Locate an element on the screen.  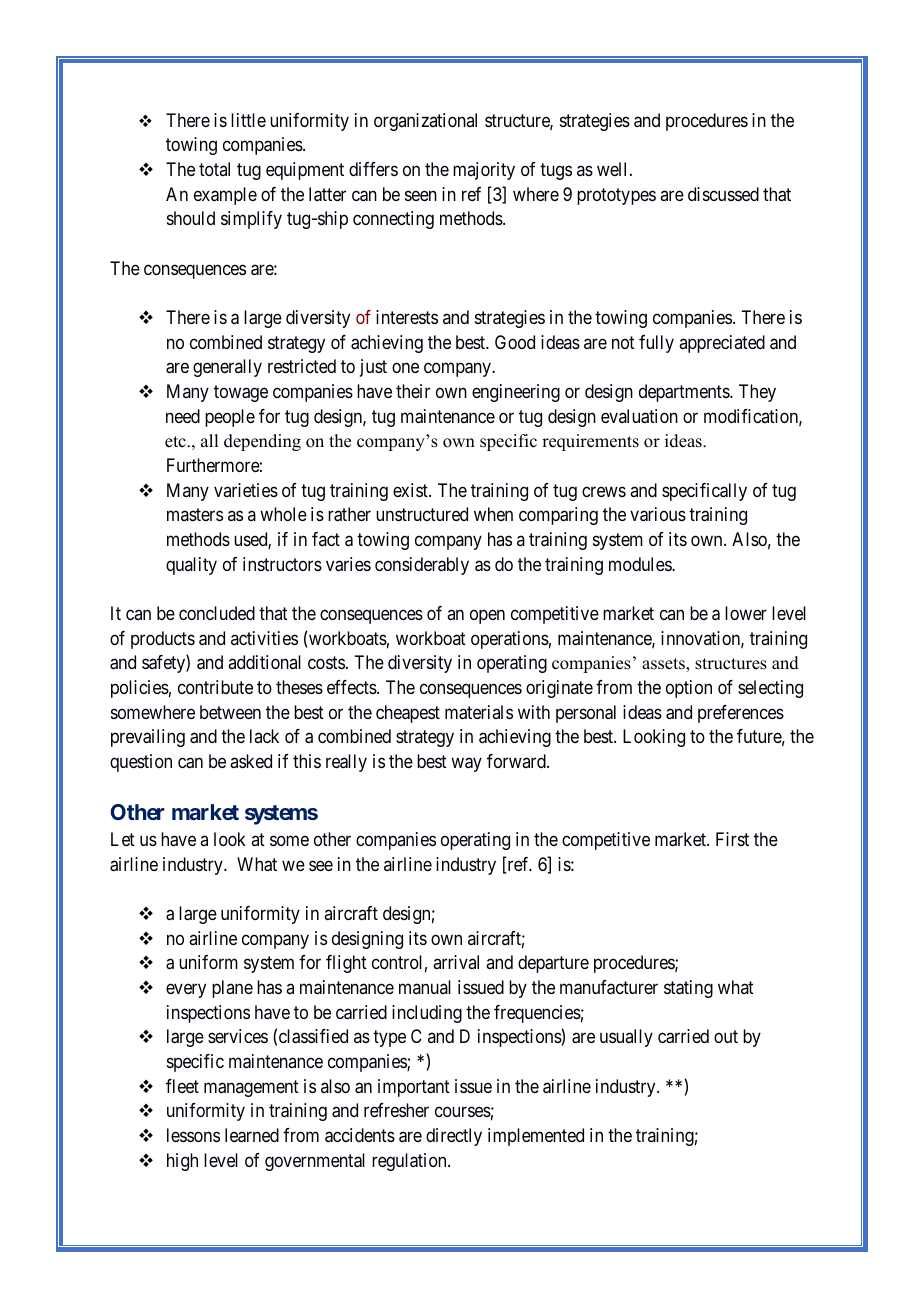
masters is located at coordinates (195, 515).
